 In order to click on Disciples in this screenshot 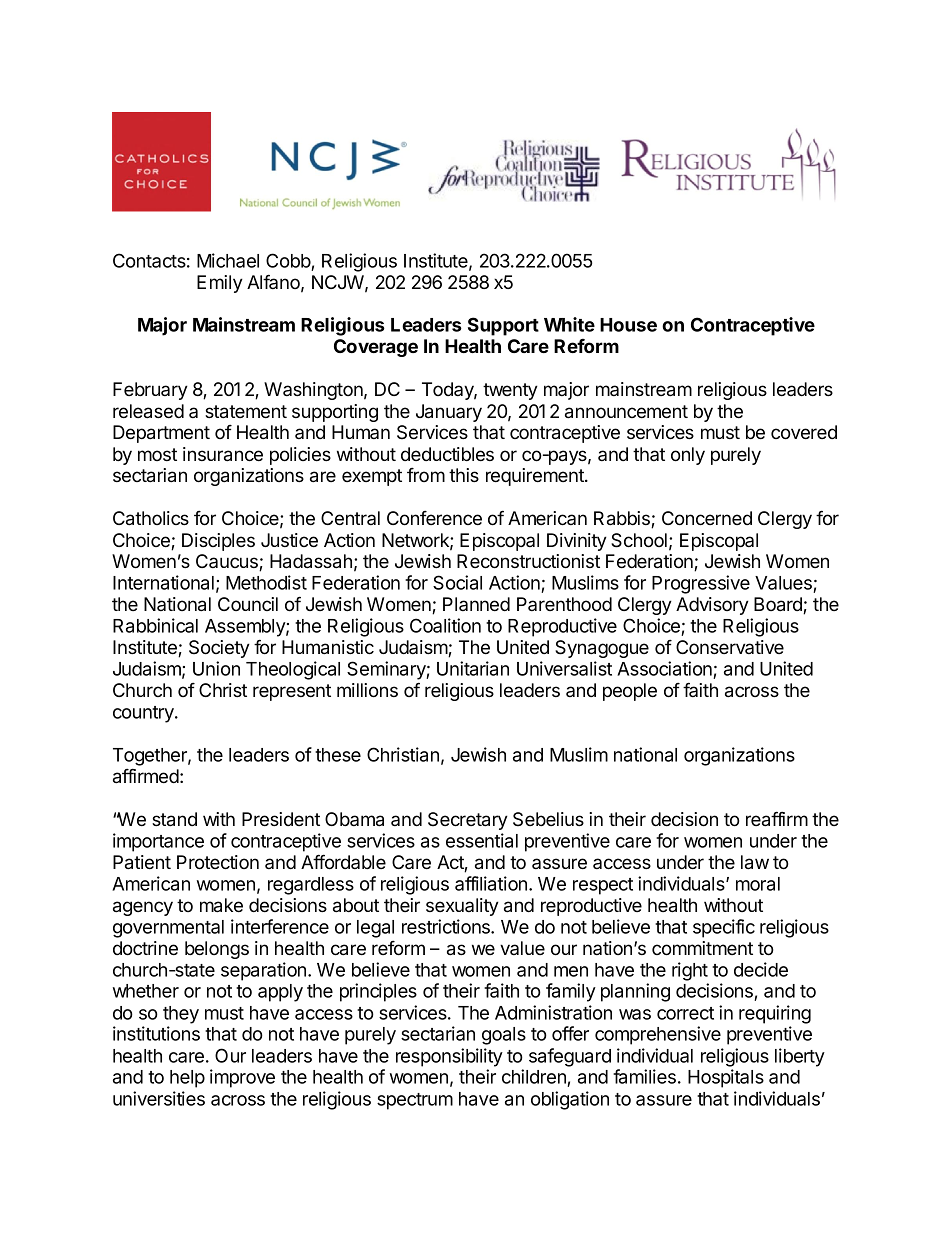, I will do `click(218, 542)`.
